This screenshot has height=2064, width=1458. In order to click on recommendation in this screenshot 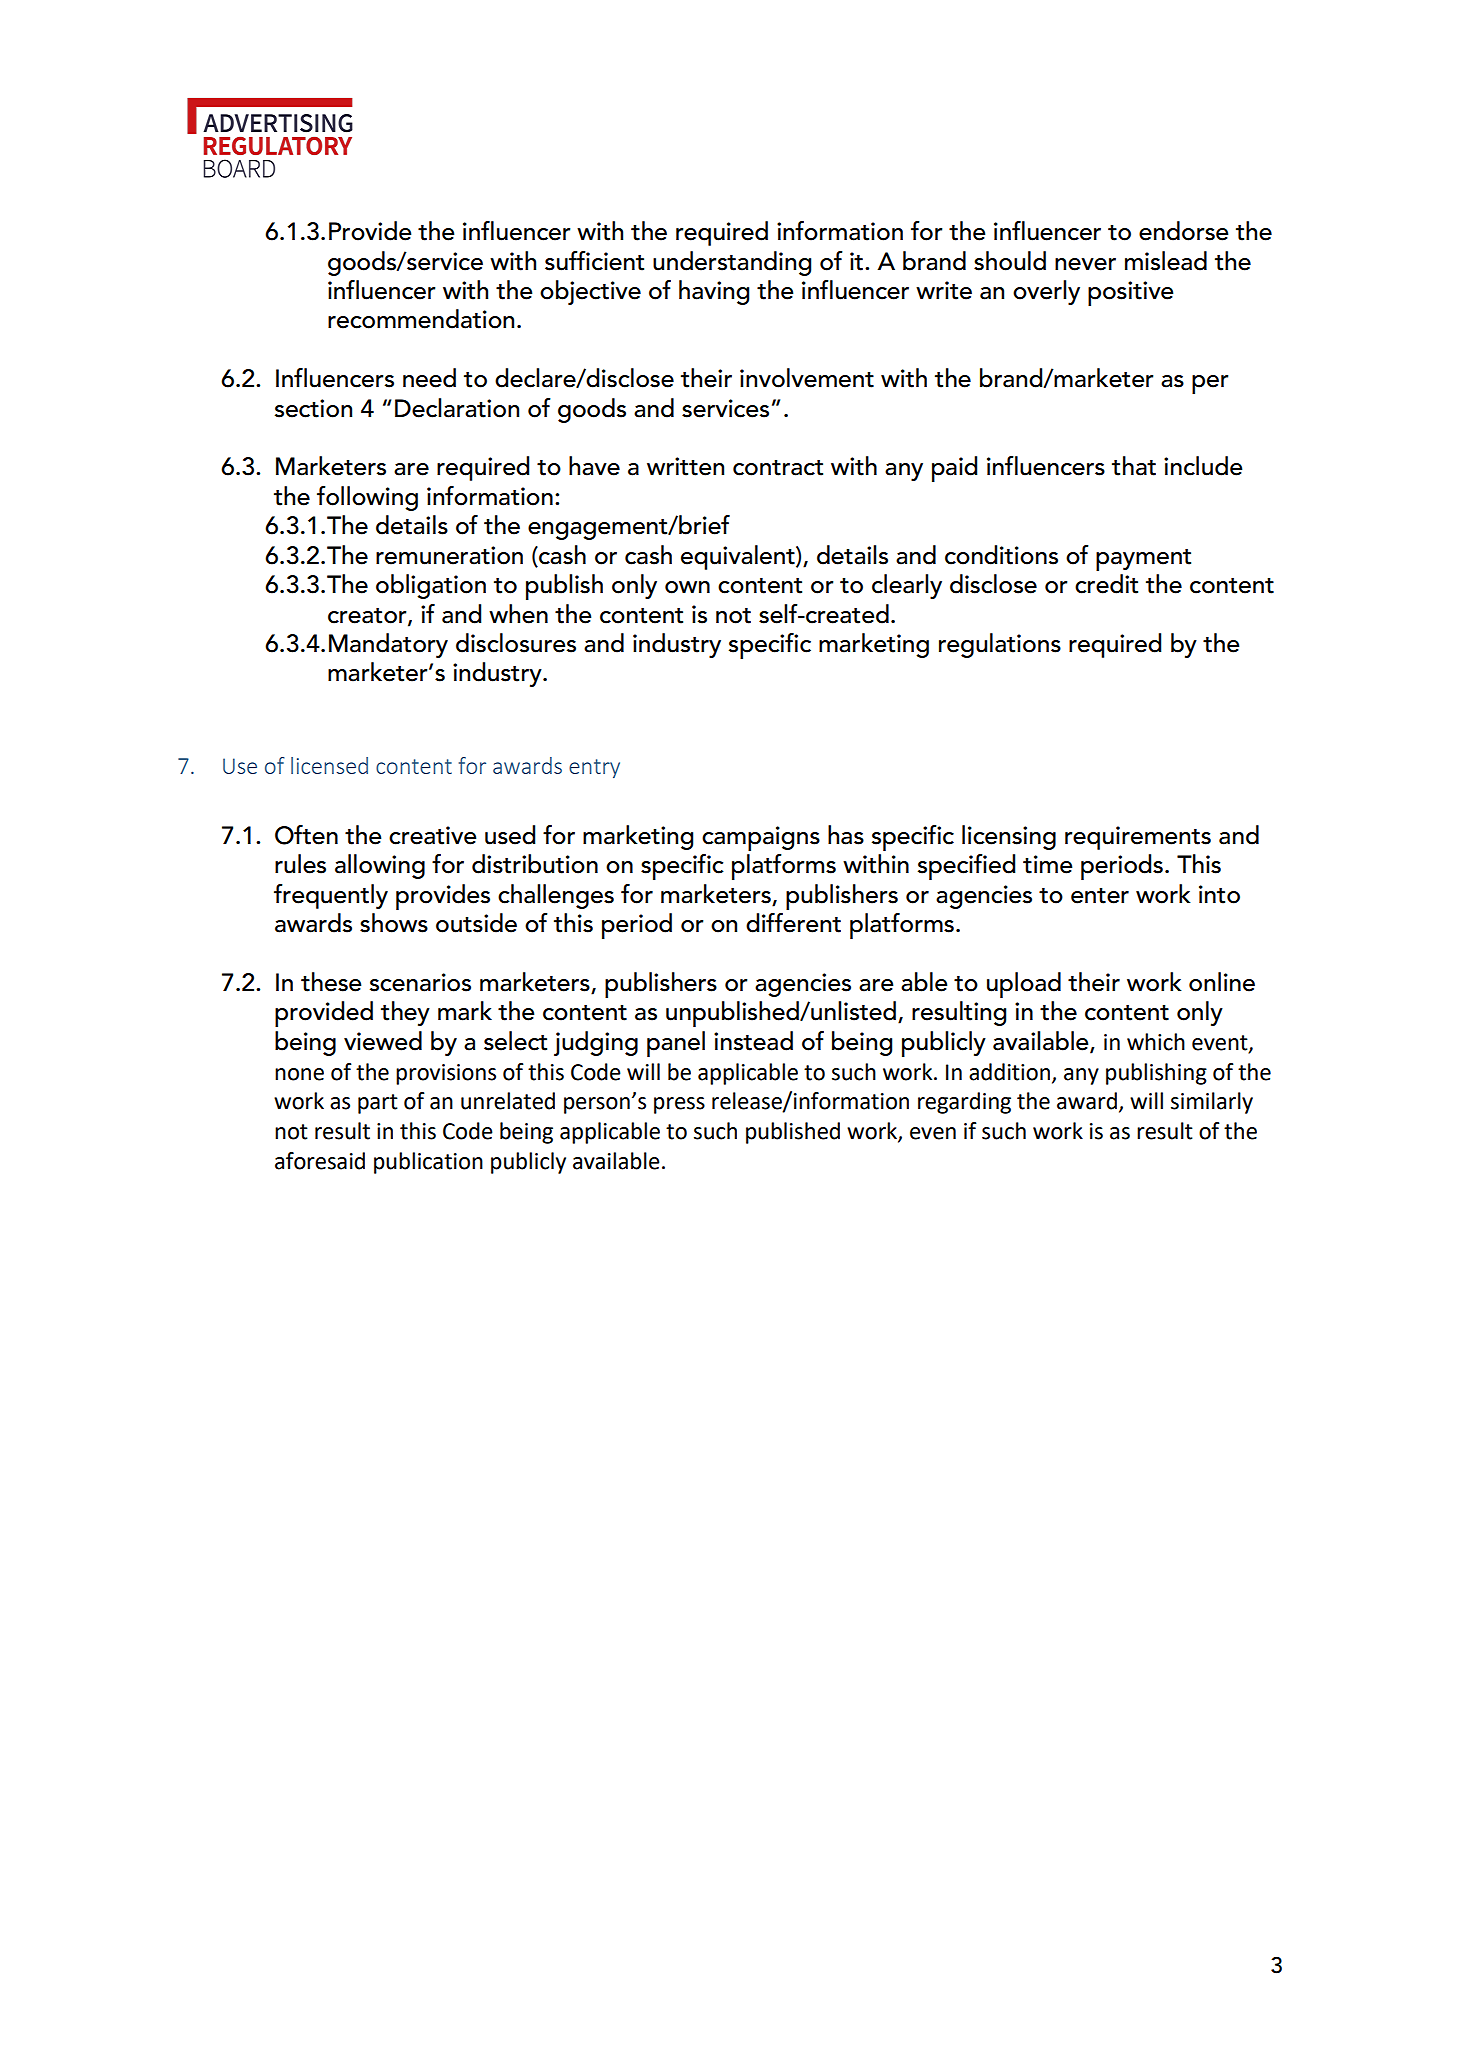, I will do `click(421, 319)`.
